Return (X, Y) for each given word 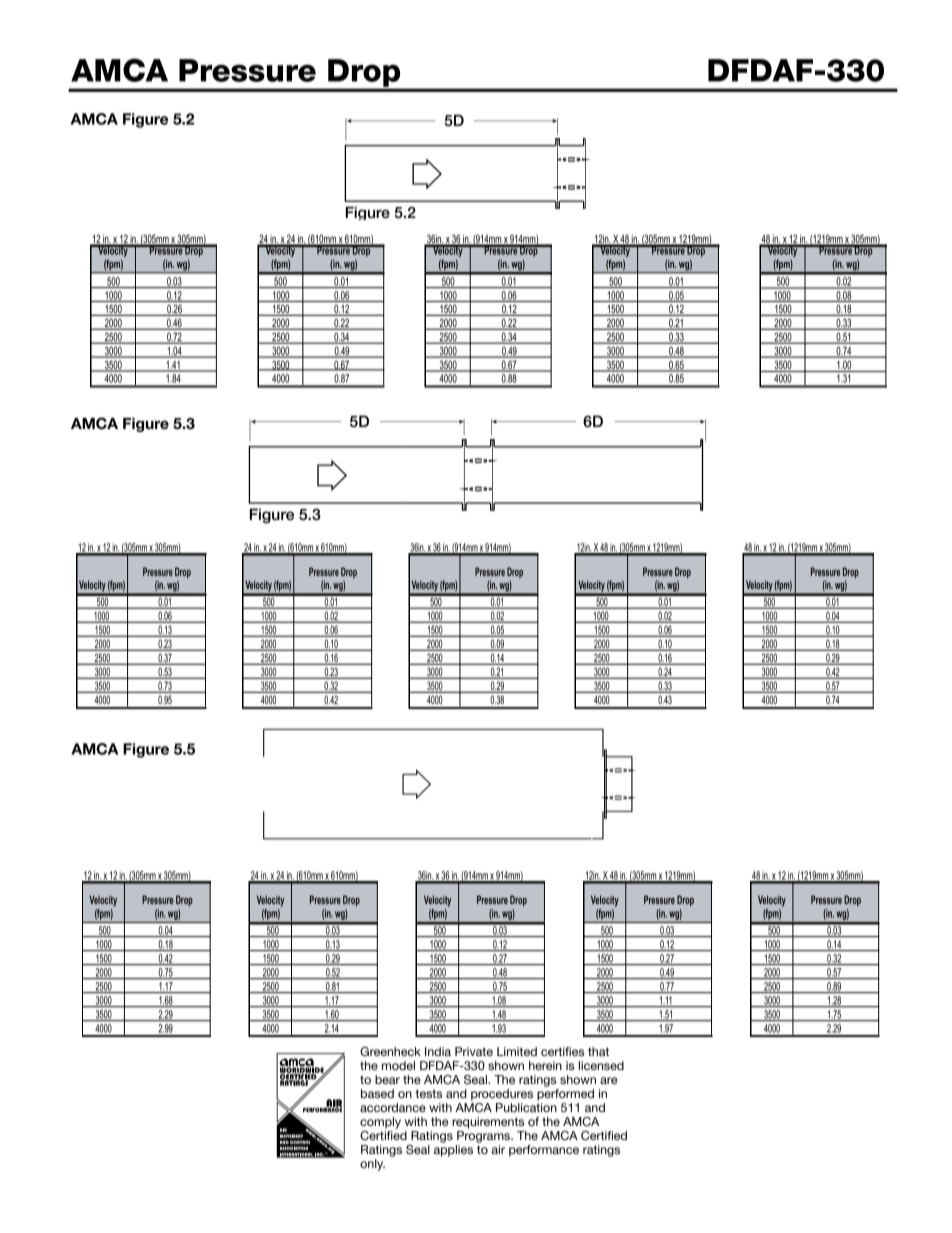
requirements (488, 1123)
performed (565, 1093)
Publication (526, 1107)
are (609, 1080)
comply (380, 1123)
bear (387, 1079)
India (438, 1051)
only (372, 1165)
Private (474, 1051)
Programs (484, 1137)
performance (544, 1151)
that (598, 1051)
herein (545, 1065)
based (377, 1093)
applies (453, 1151)
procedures (502, 1095)
